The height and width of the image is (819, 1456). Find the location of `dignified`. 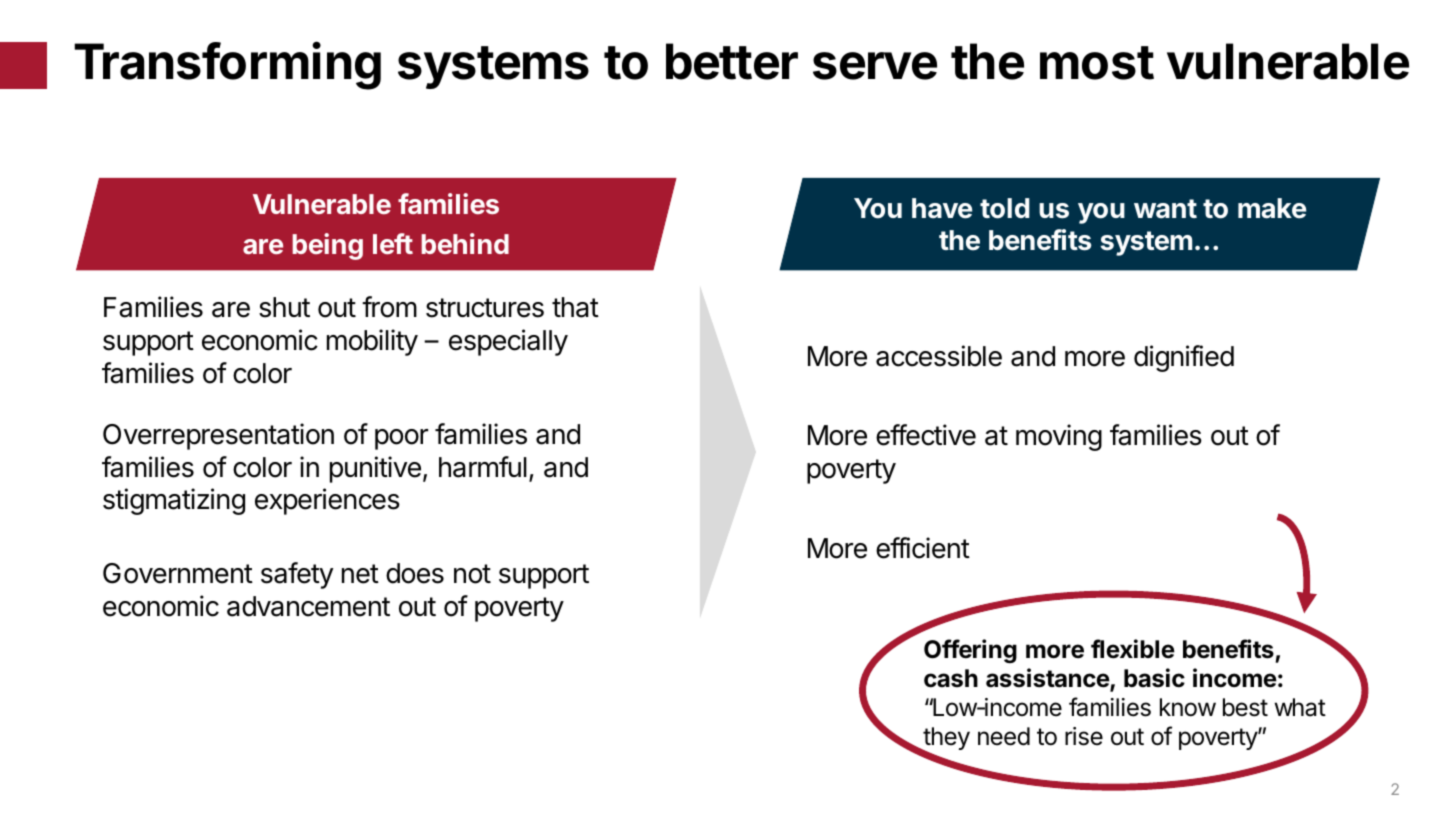

dignified is located at coordinates (1184, 358).
